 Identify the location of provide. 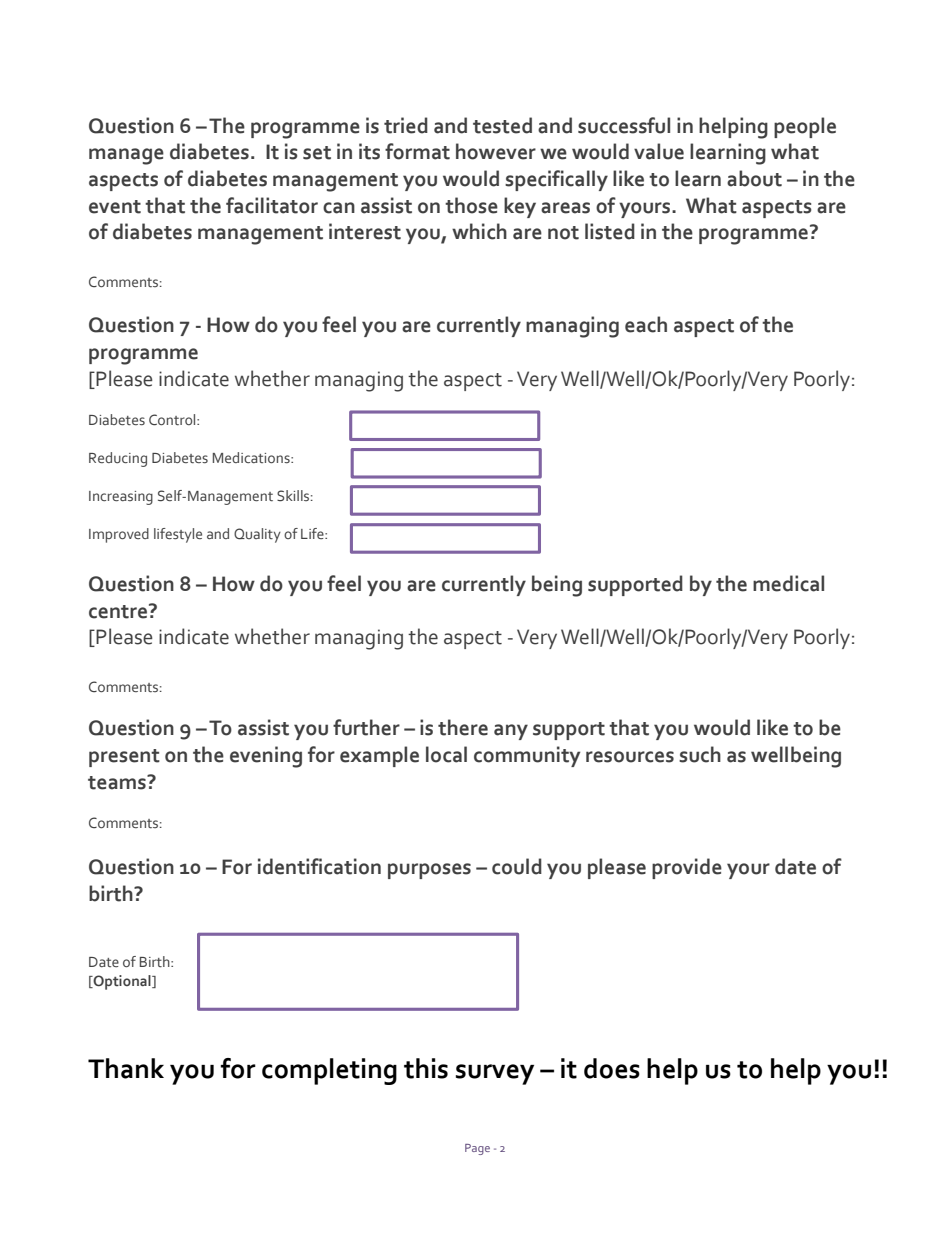
(687, 868).
